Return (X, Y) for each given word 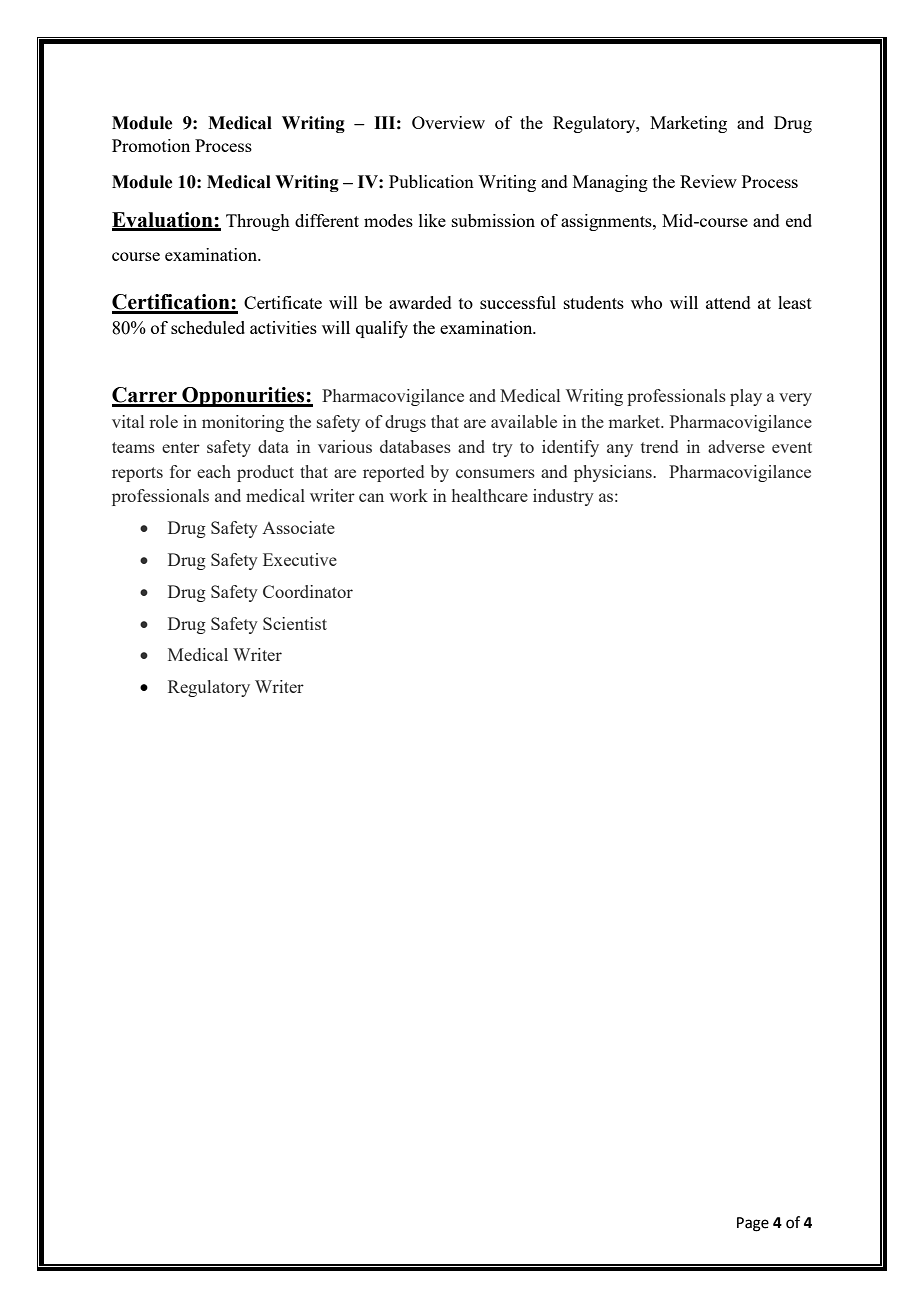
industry (563, 497)
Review (708, 181)
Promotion (151, 145)
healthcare (490, 495)
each (214, 471)
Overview (448, 122)
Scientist (295, 623)
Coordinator (308, 591)
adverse (736, 446)
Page (753, 1224)
